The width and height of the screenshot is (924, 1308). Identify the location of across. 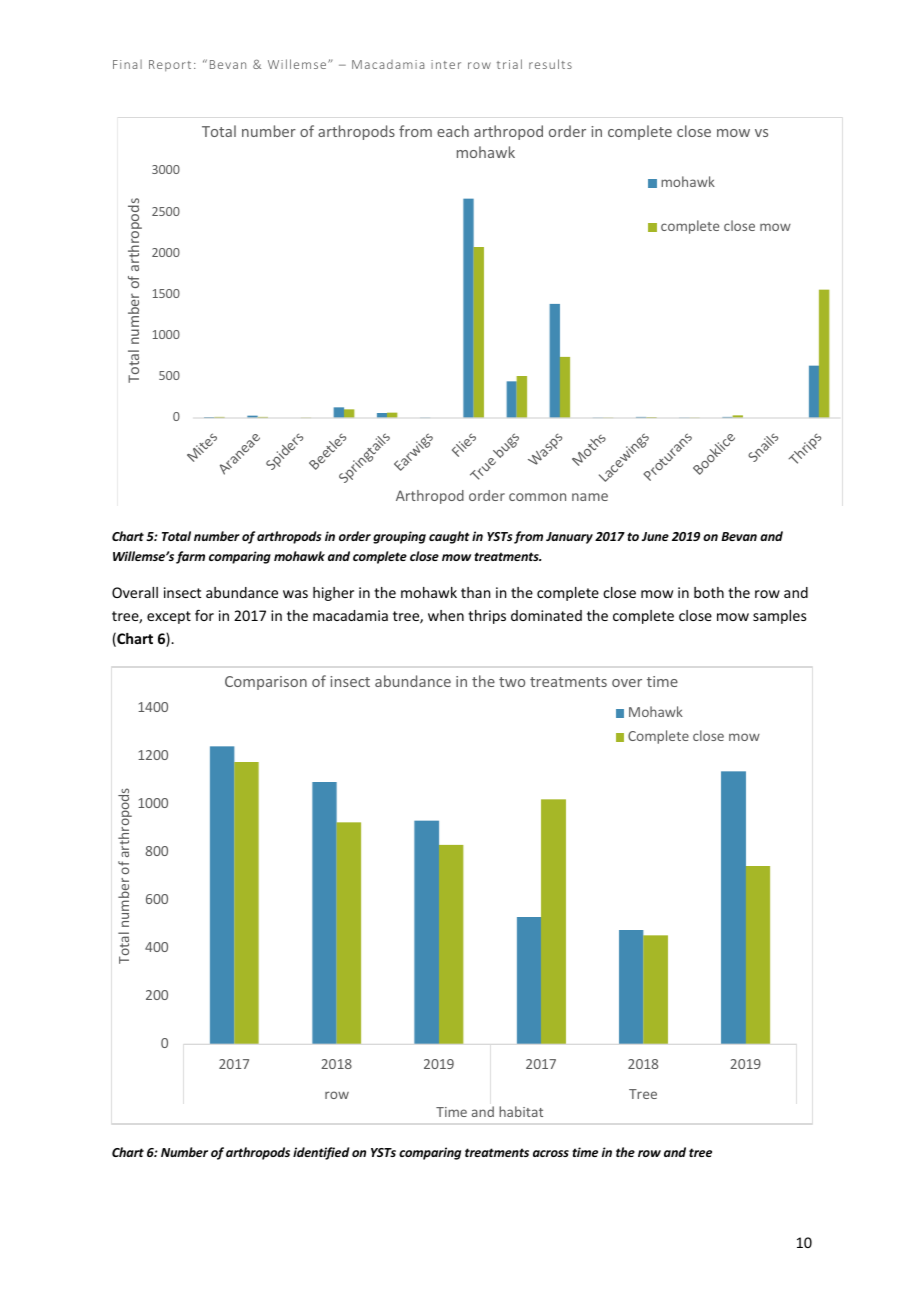
(551, 1153).
